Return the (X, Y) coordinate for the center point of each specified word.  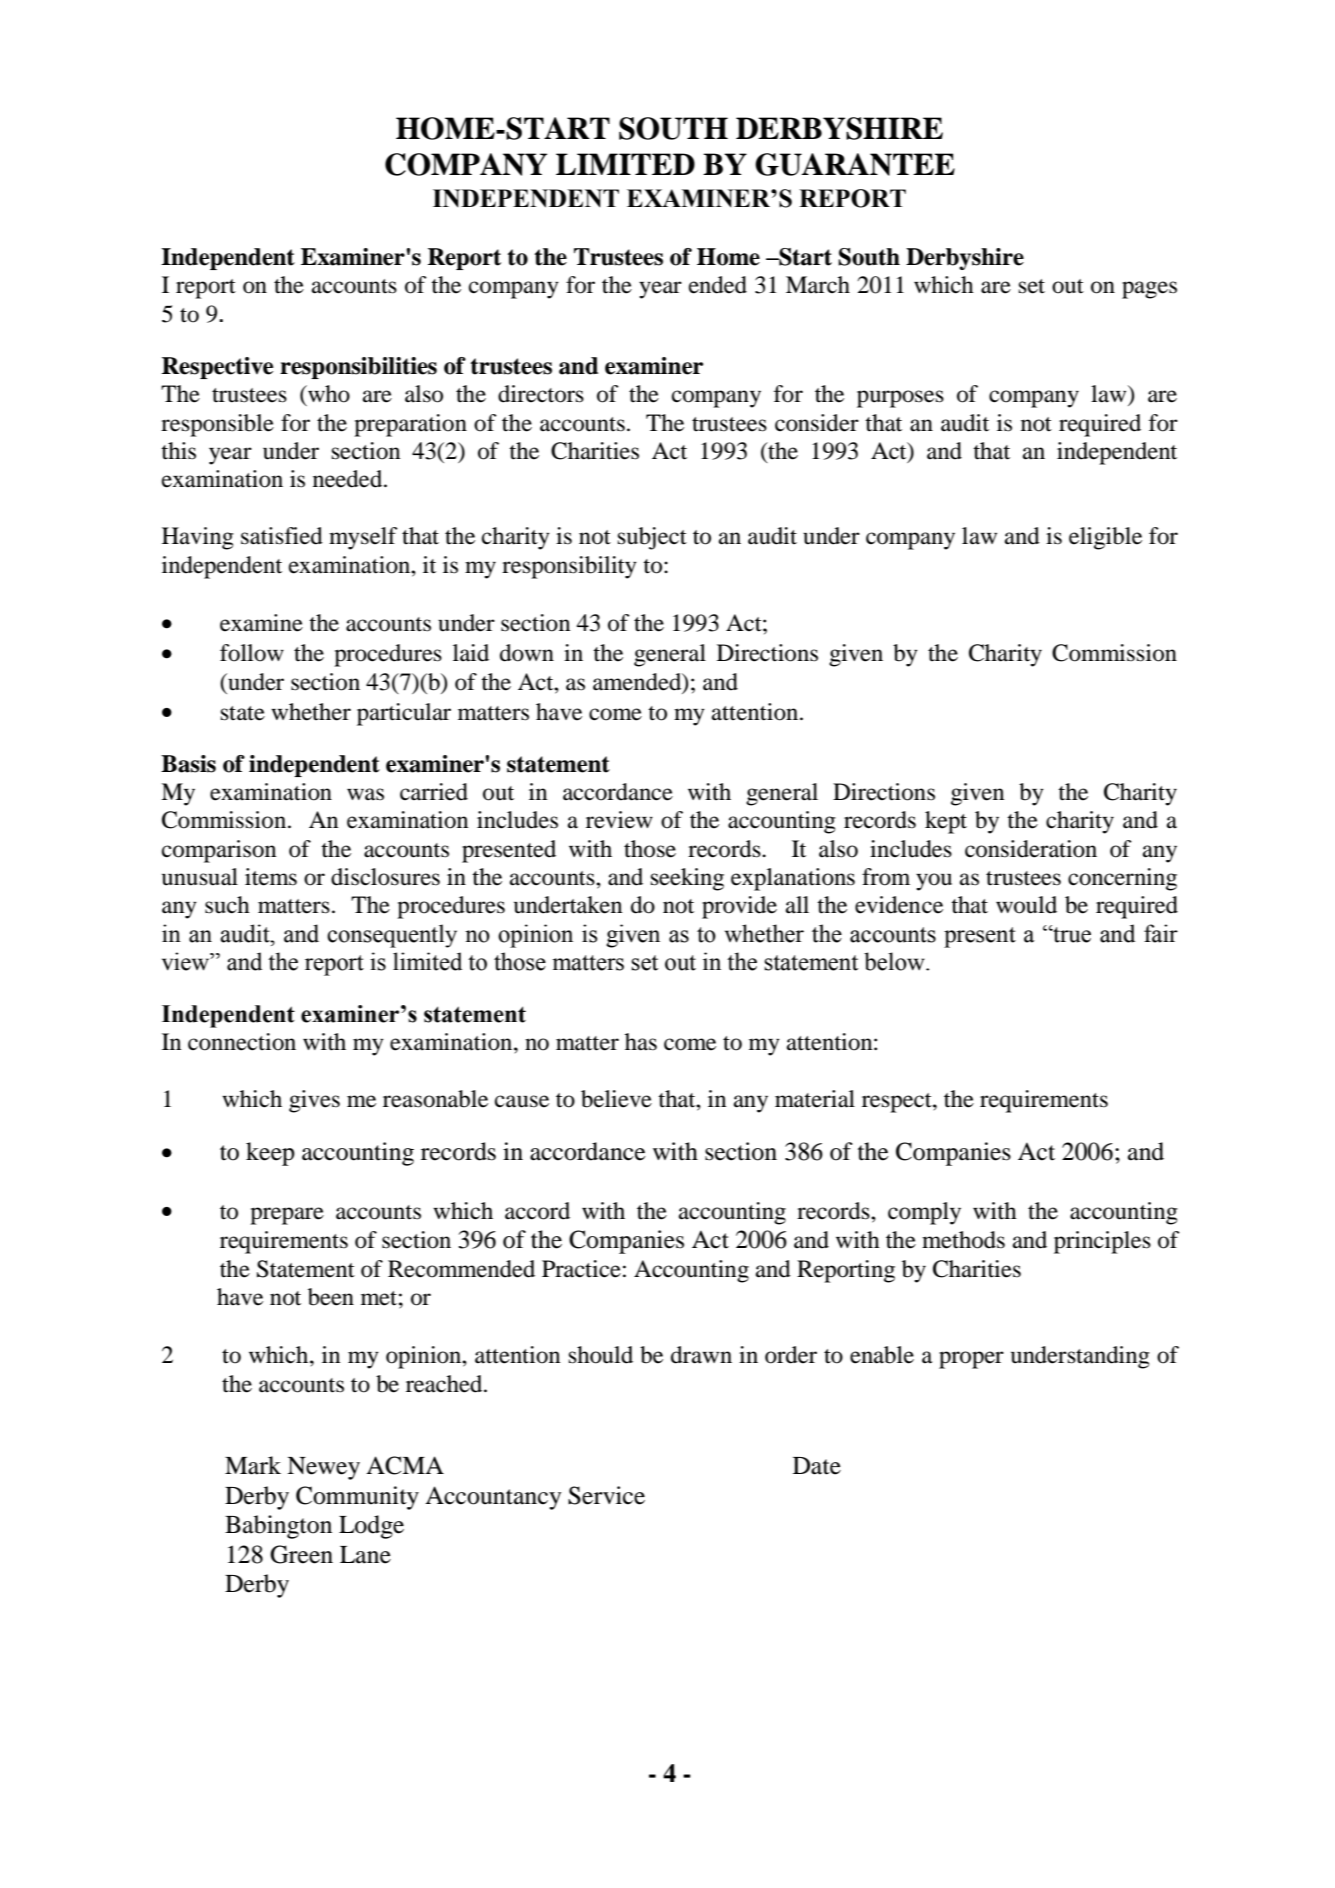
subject (652, 538)
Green (301, 1554)
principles (1102, 1242)
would (1026, 905)
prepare (287, 1216)
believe (616, 1099)
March (818, 285)
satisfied (282, 536)
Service (606, 1495)
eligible (1105, 538)
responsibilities (358, 368)
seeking (687, 879)
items (271, 877)
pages (1149, 290)
